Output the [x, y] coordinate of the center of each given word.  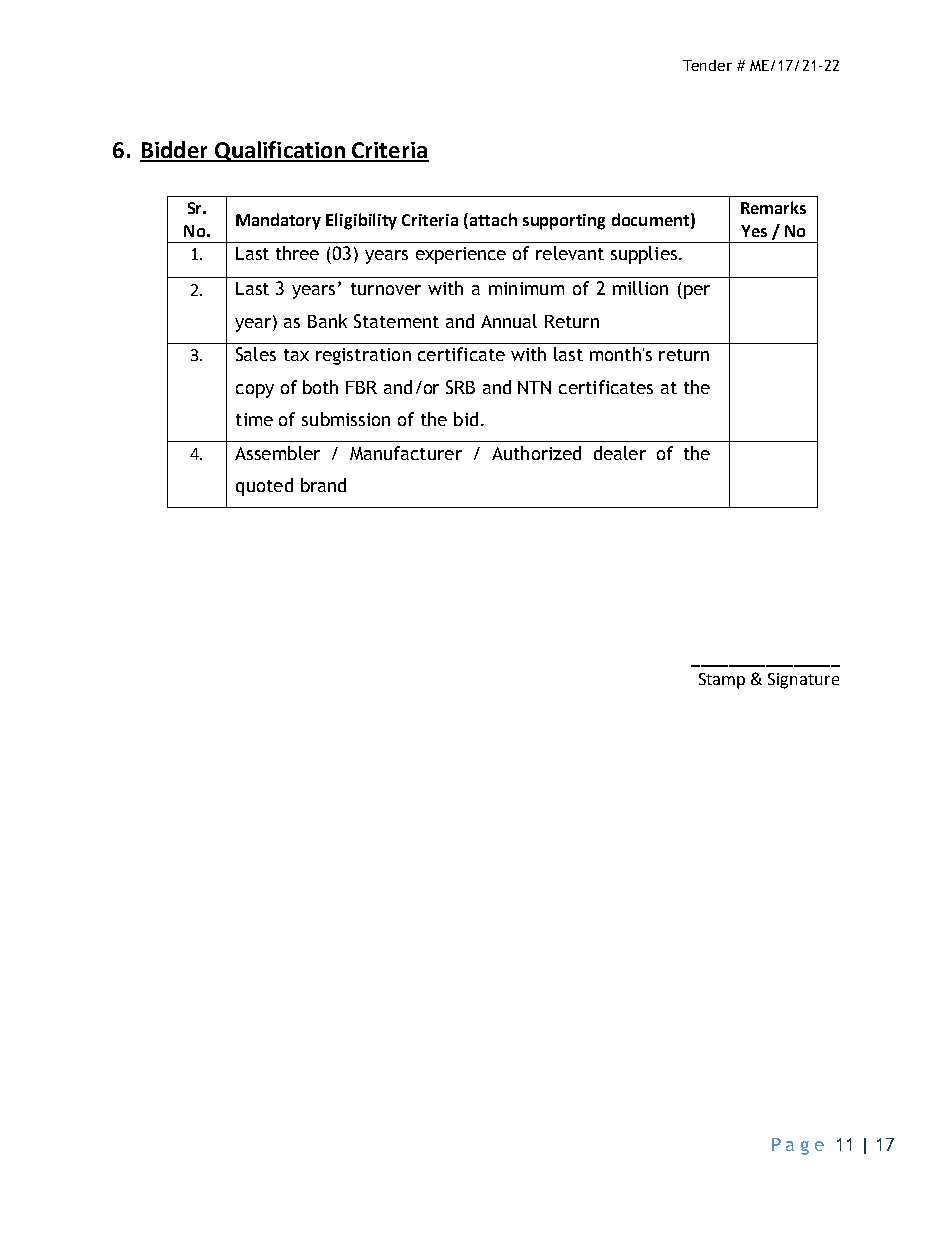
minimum [526, 288]
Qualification [280, 151]
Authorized [536, 453]
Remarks [773, 207]
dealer [620, 453]
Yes [754, 231]
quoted [264, 487]
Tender [707, 65]
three [297, 253]
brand [323, 485]
